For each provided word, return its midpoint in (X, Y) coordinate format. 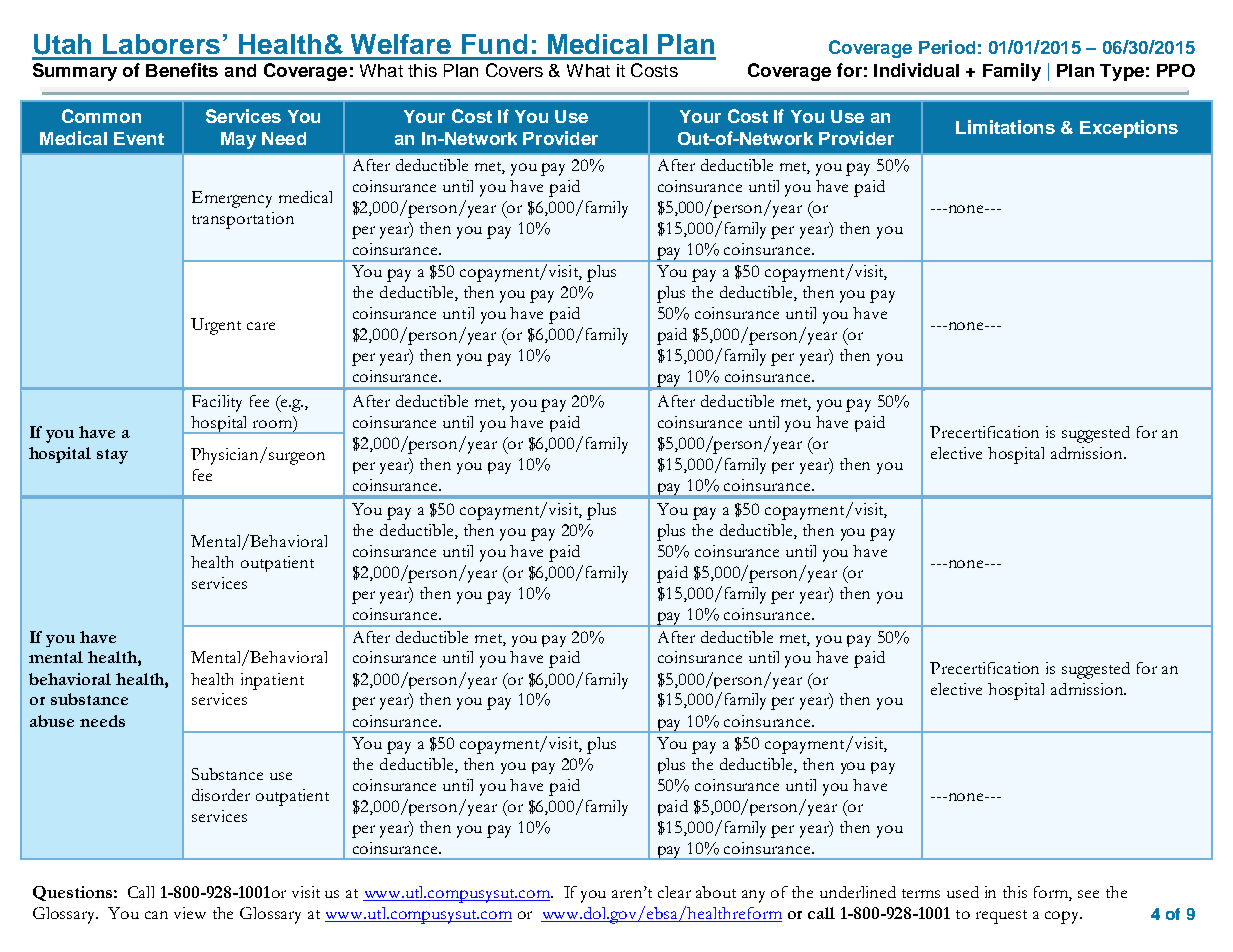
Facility (217, 403)
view (190, 913)
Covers (514, 70)
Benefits (182, 70)
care (261, 326)
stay (112, 456)
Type (1122, 72)
